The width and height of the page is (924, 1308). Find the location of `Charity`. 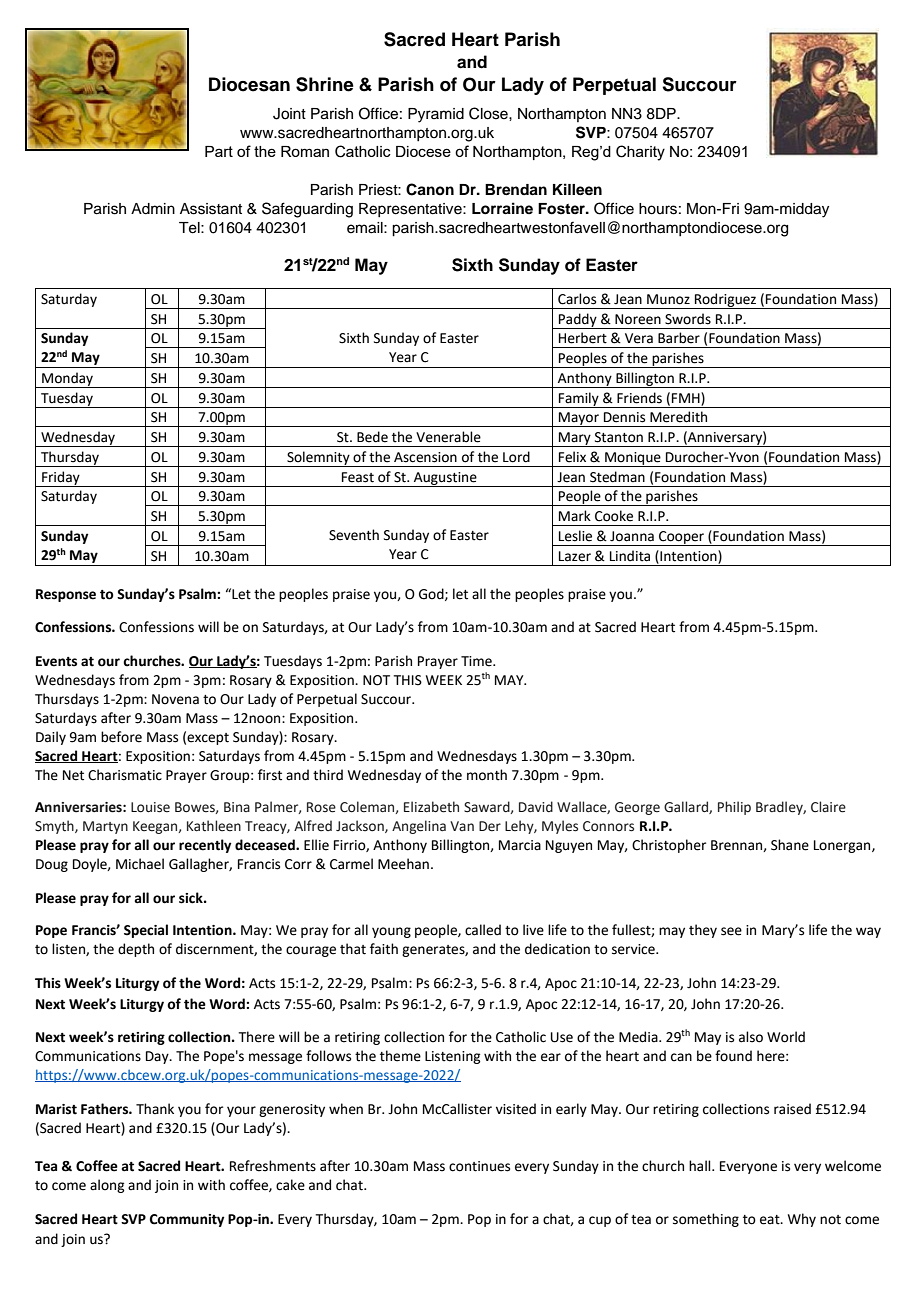

Charity is located at coordinates (640, 153).
